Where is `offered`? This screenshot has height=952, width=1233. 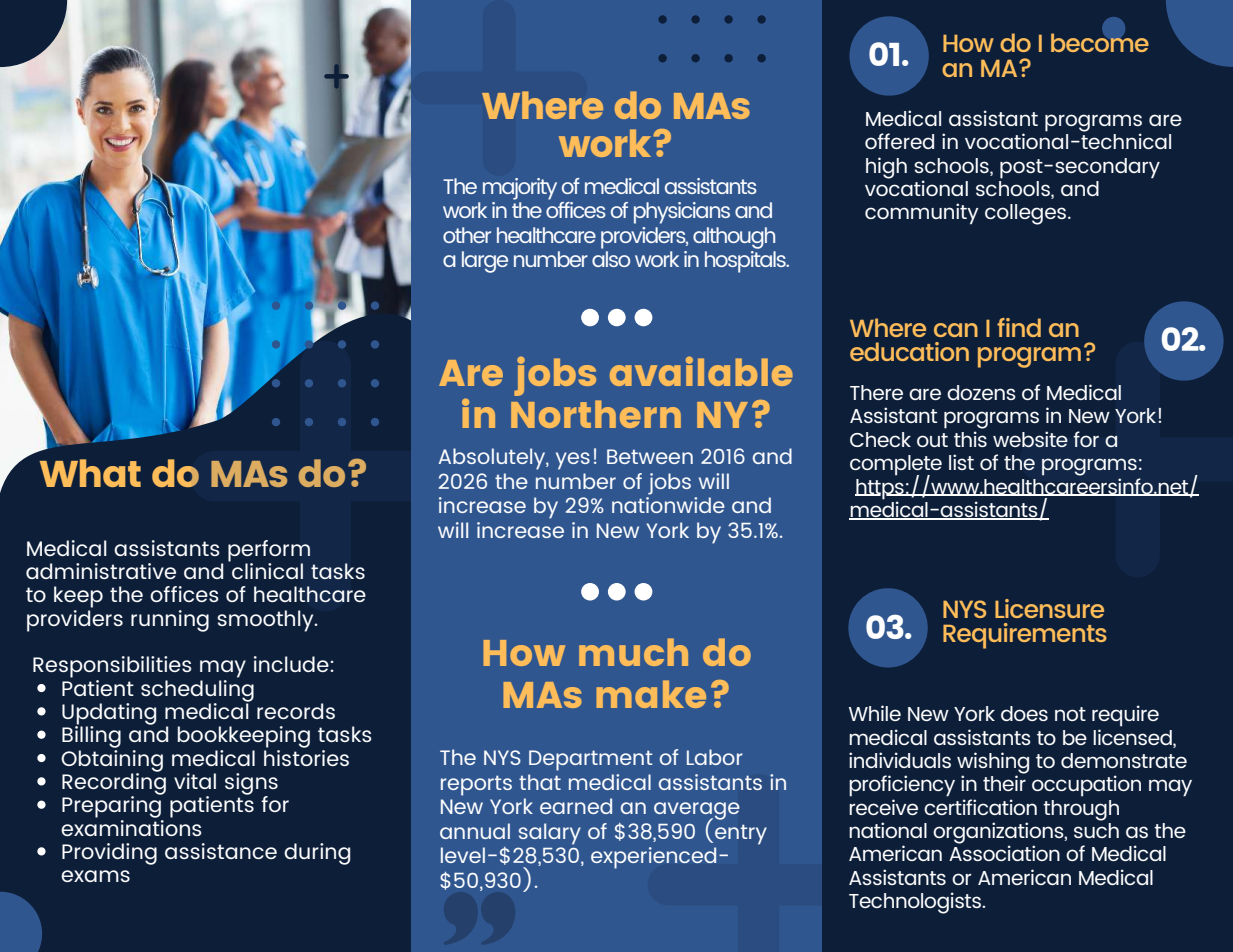
offered is located at coordinates (899, 141).
